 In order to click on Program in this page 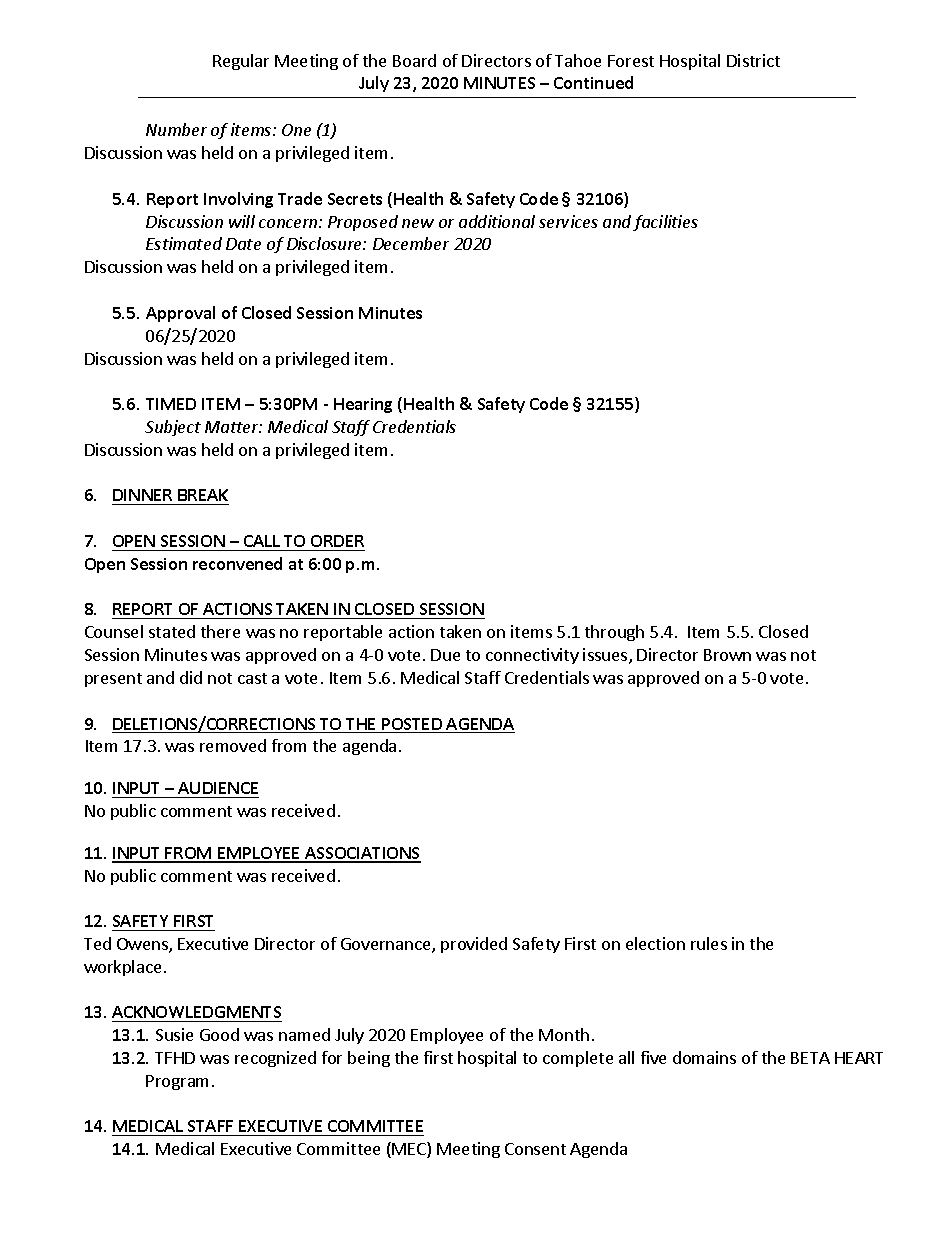, I will do `click(177, 1082)`.
